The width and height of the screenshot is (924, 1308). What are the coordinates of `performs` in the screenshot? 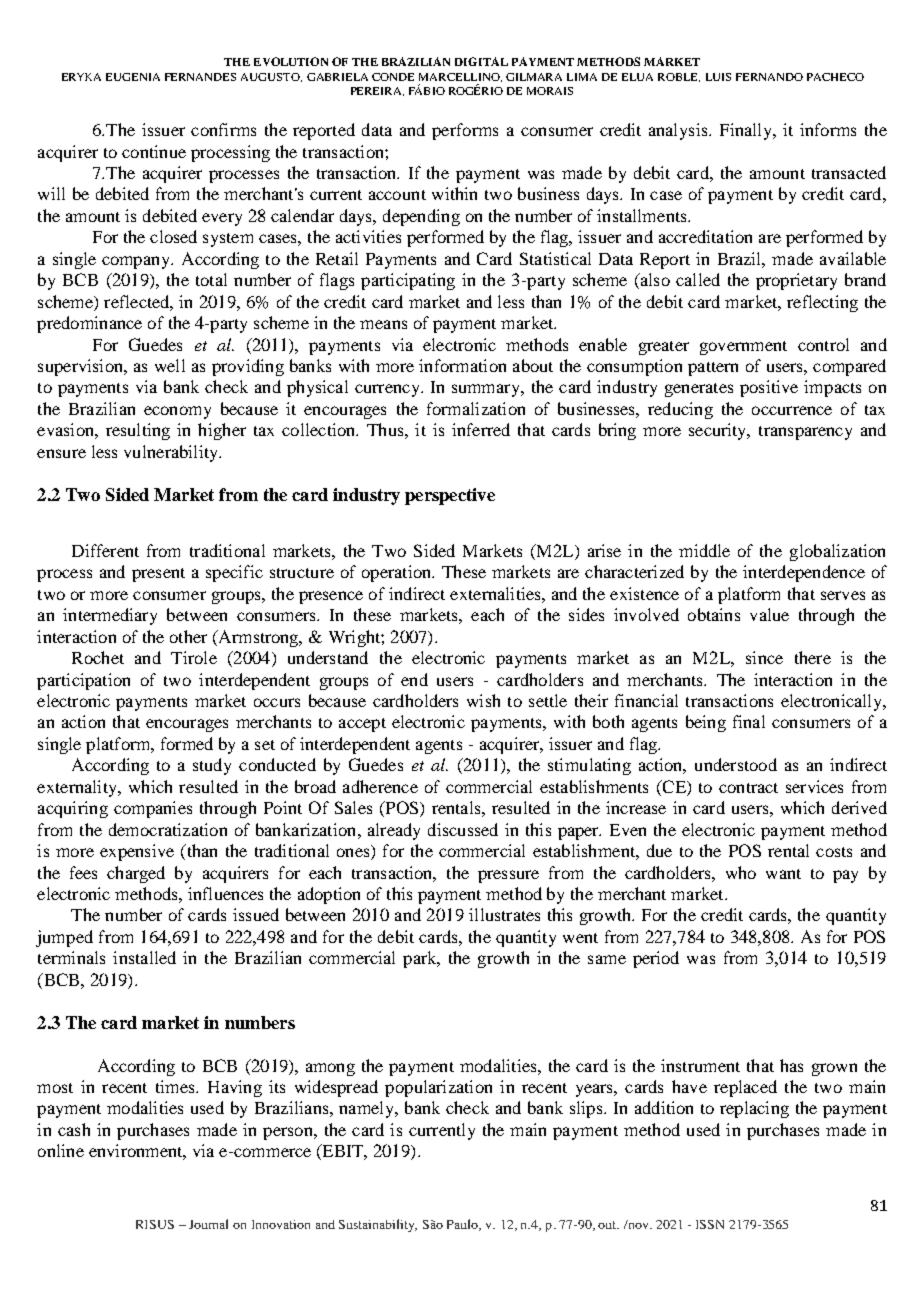 It's located at (465, 131).
